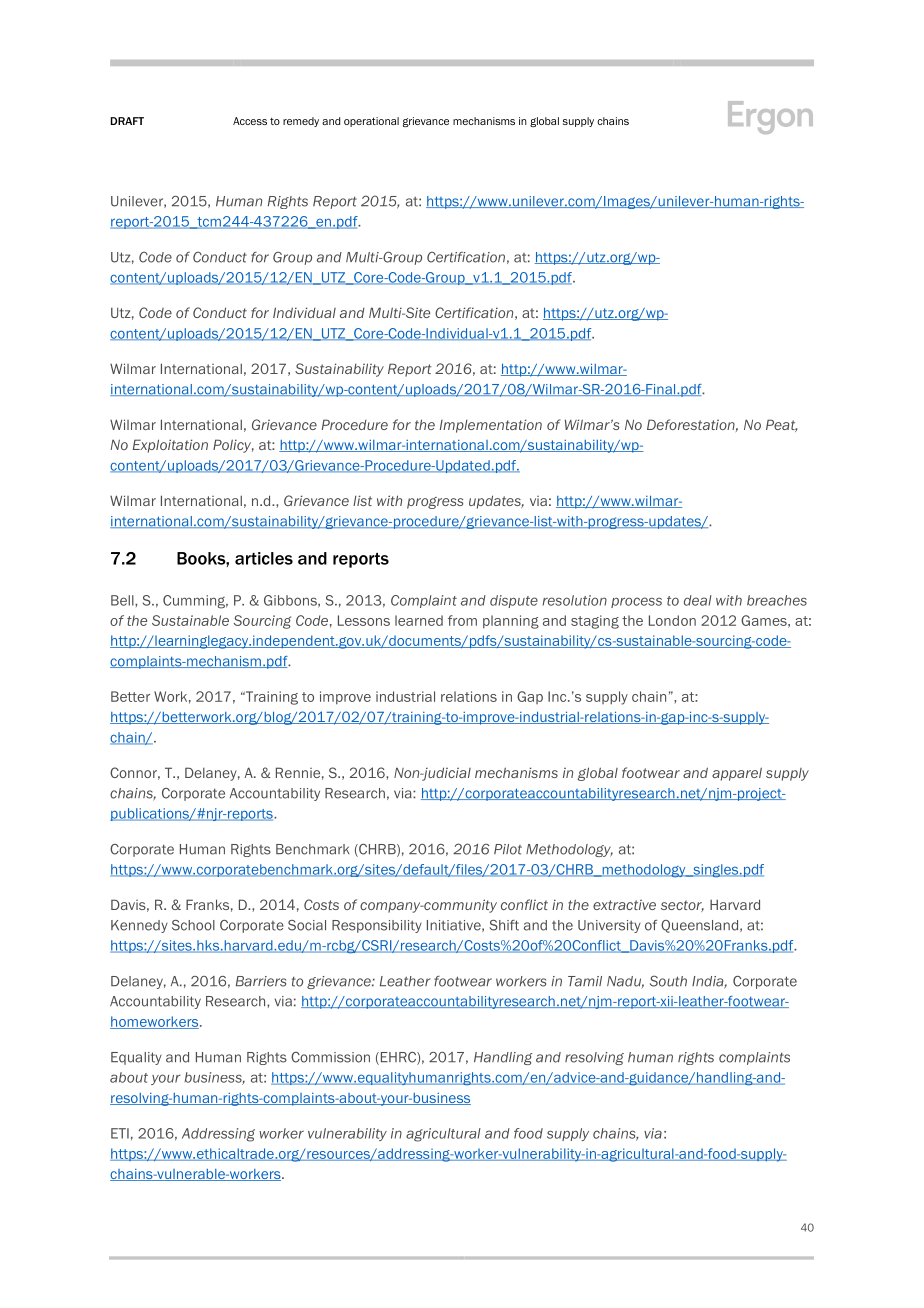  What do you see at coordinates (371, 122) in the image?
I see `operational` at bounding box center [371, 122].
